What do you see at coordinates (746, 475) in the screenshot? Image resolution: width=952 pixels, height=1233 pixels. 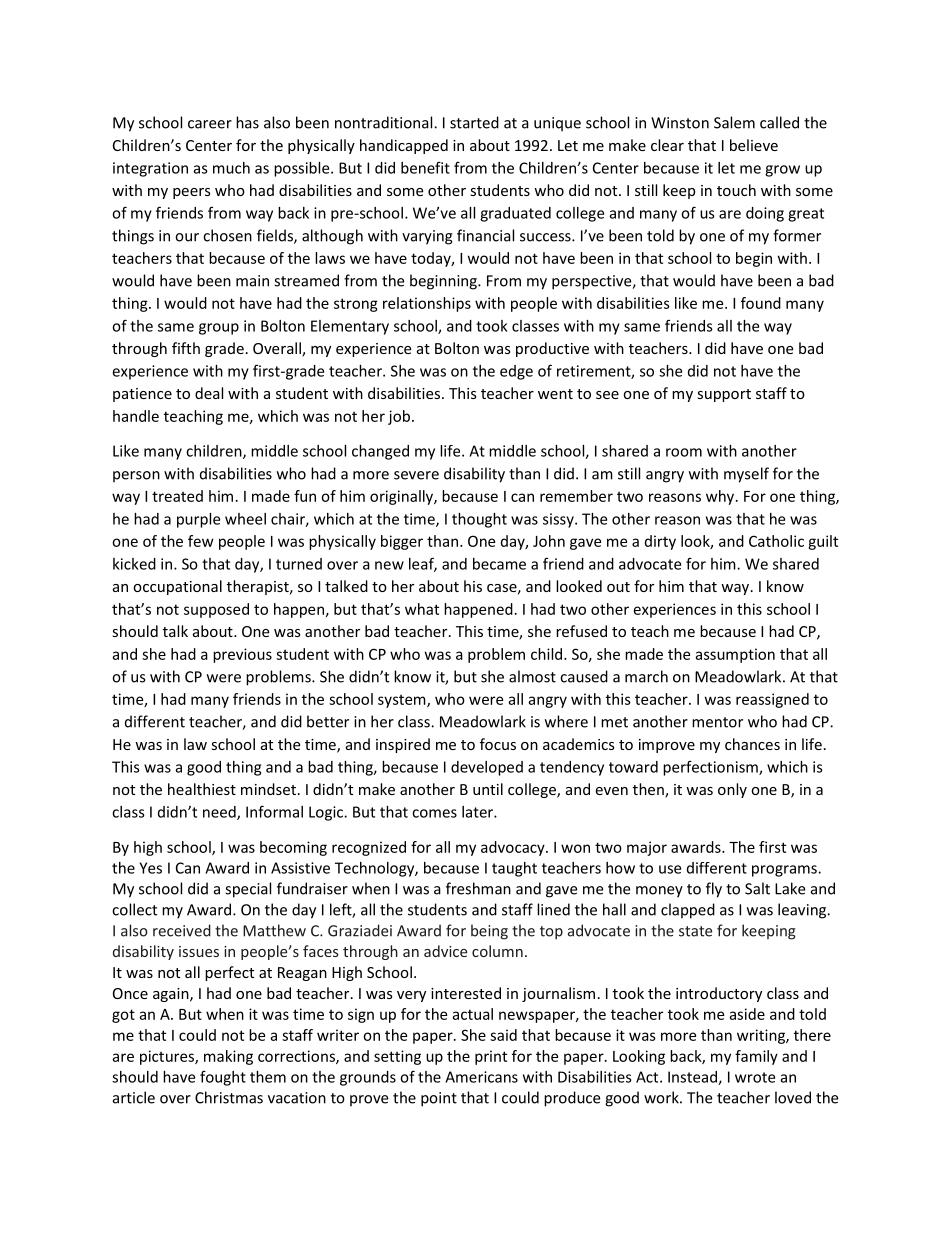 I see `myself` at bounding box center [746, 475].
